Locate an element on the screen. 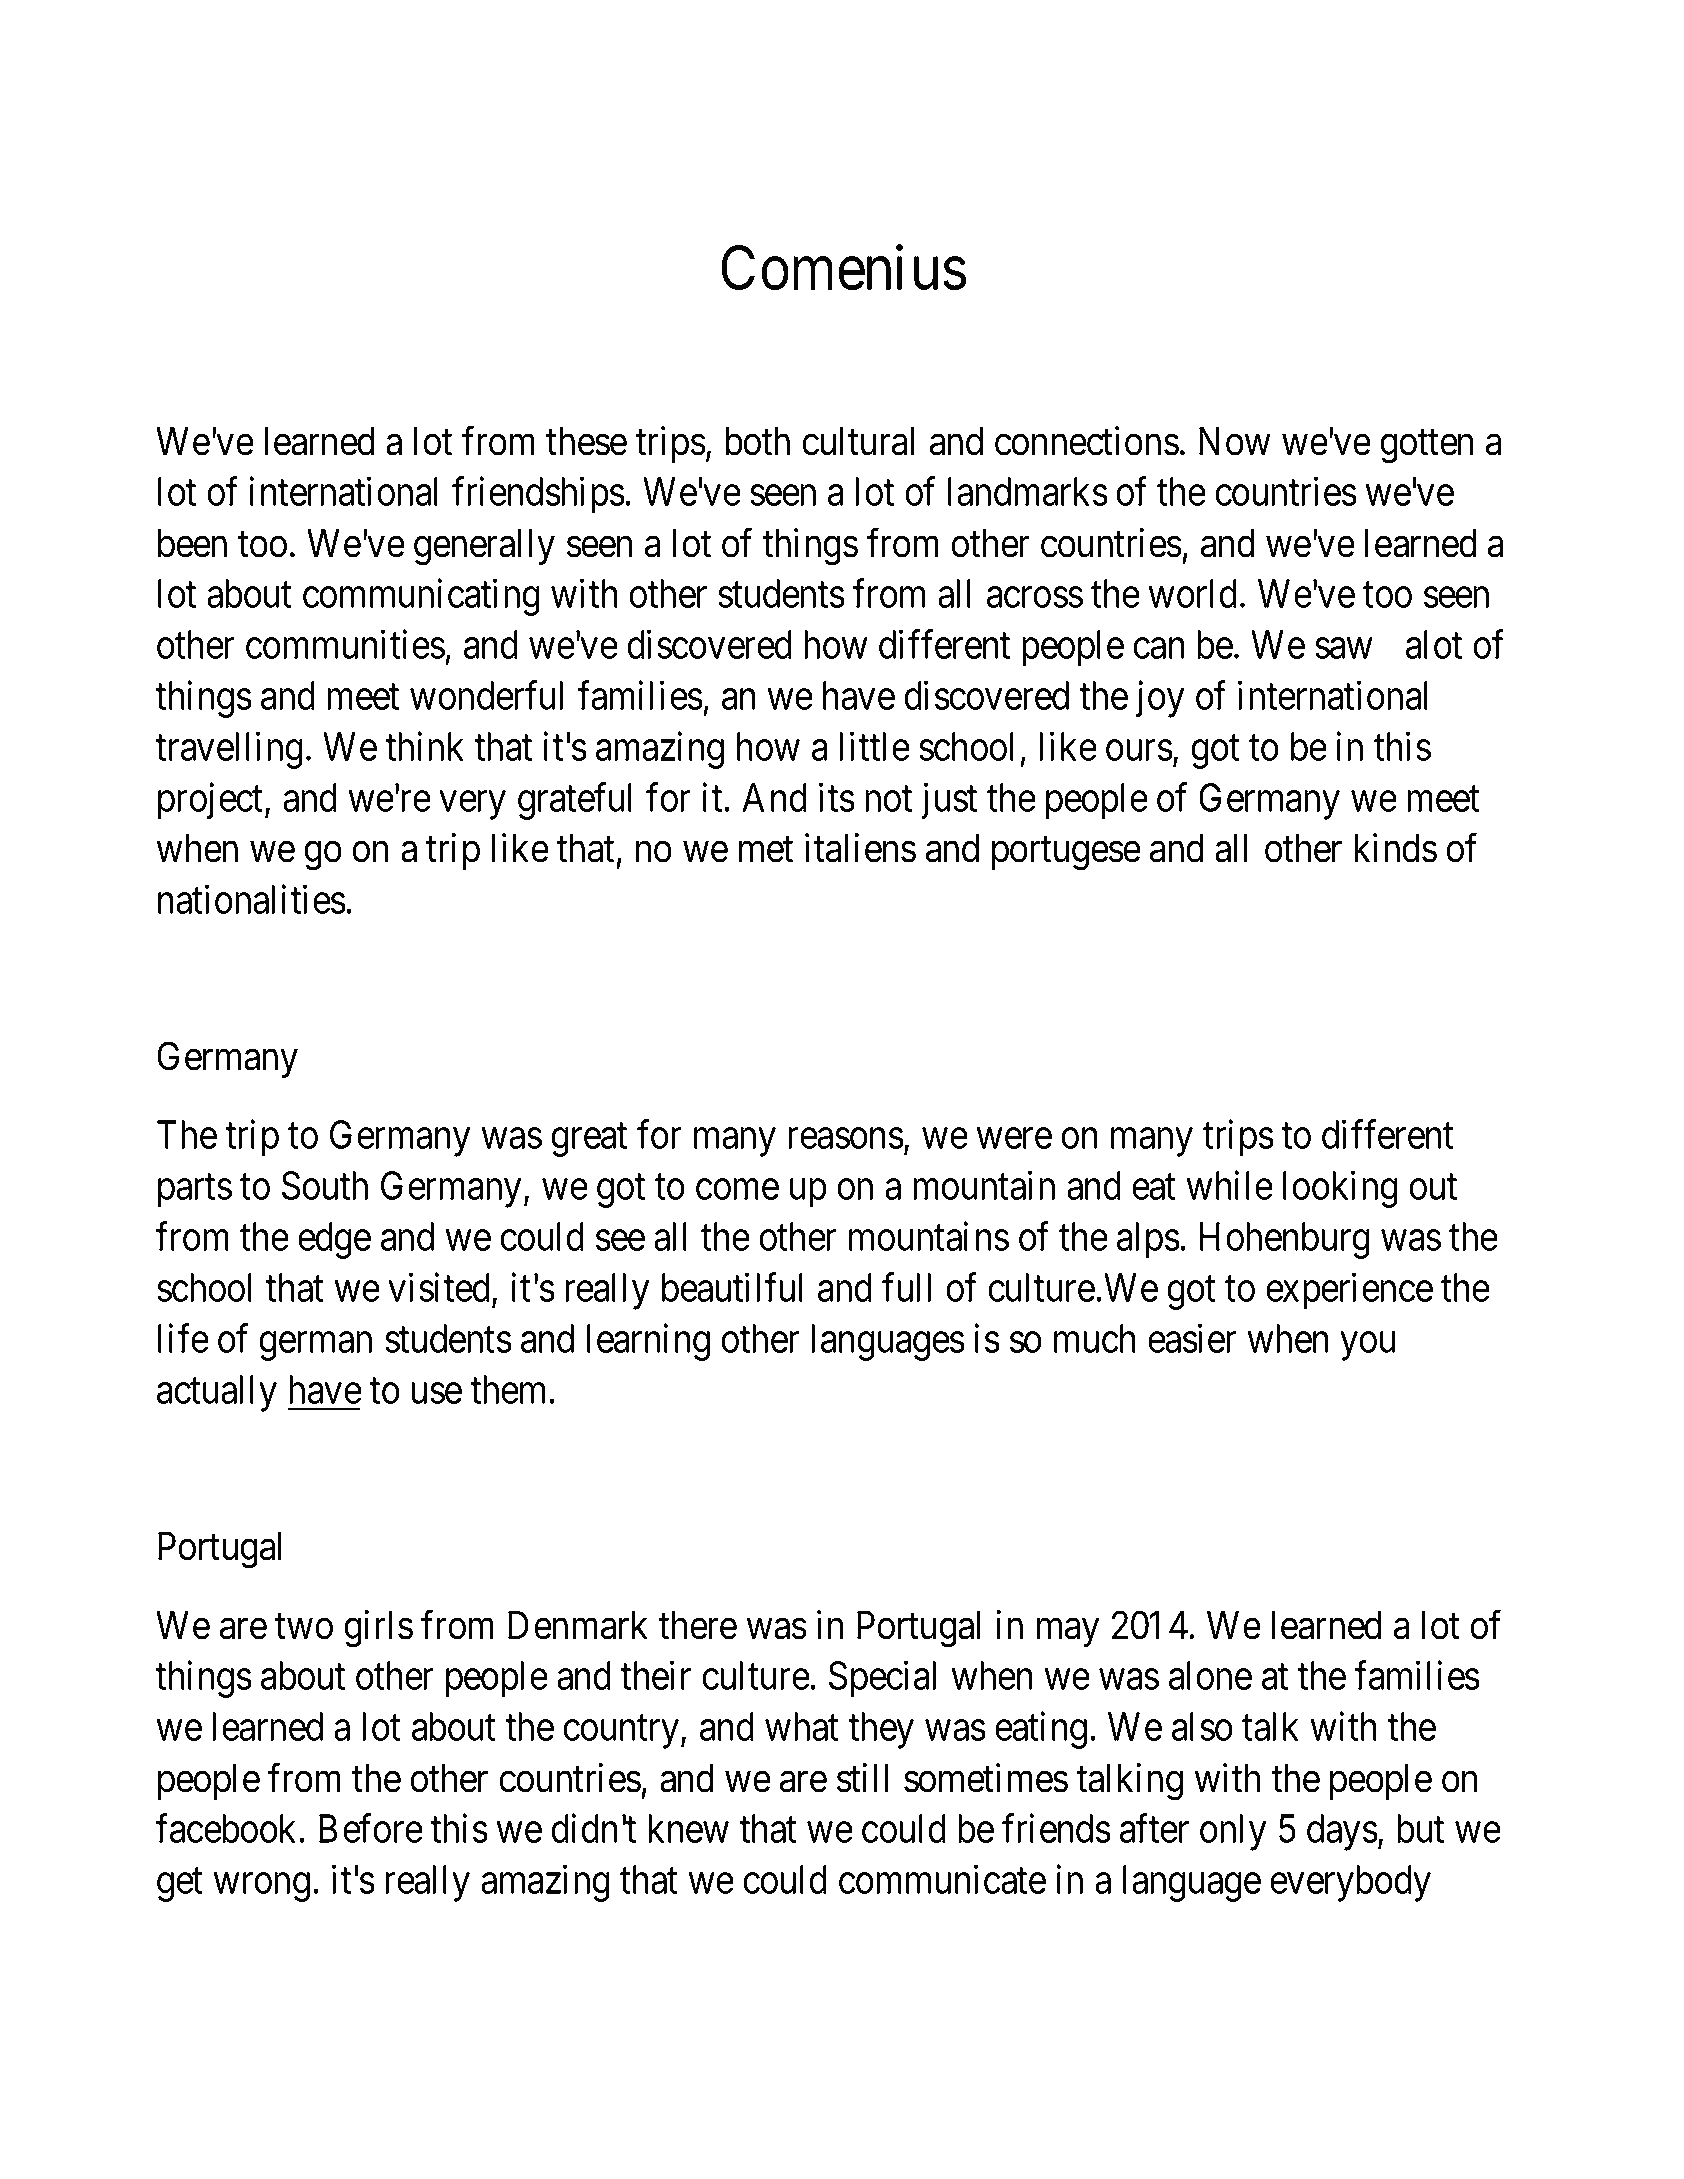 Image resolution: width=1684 pixels, height=2179 pixels. only is located at coordinates (1233, 1832).
